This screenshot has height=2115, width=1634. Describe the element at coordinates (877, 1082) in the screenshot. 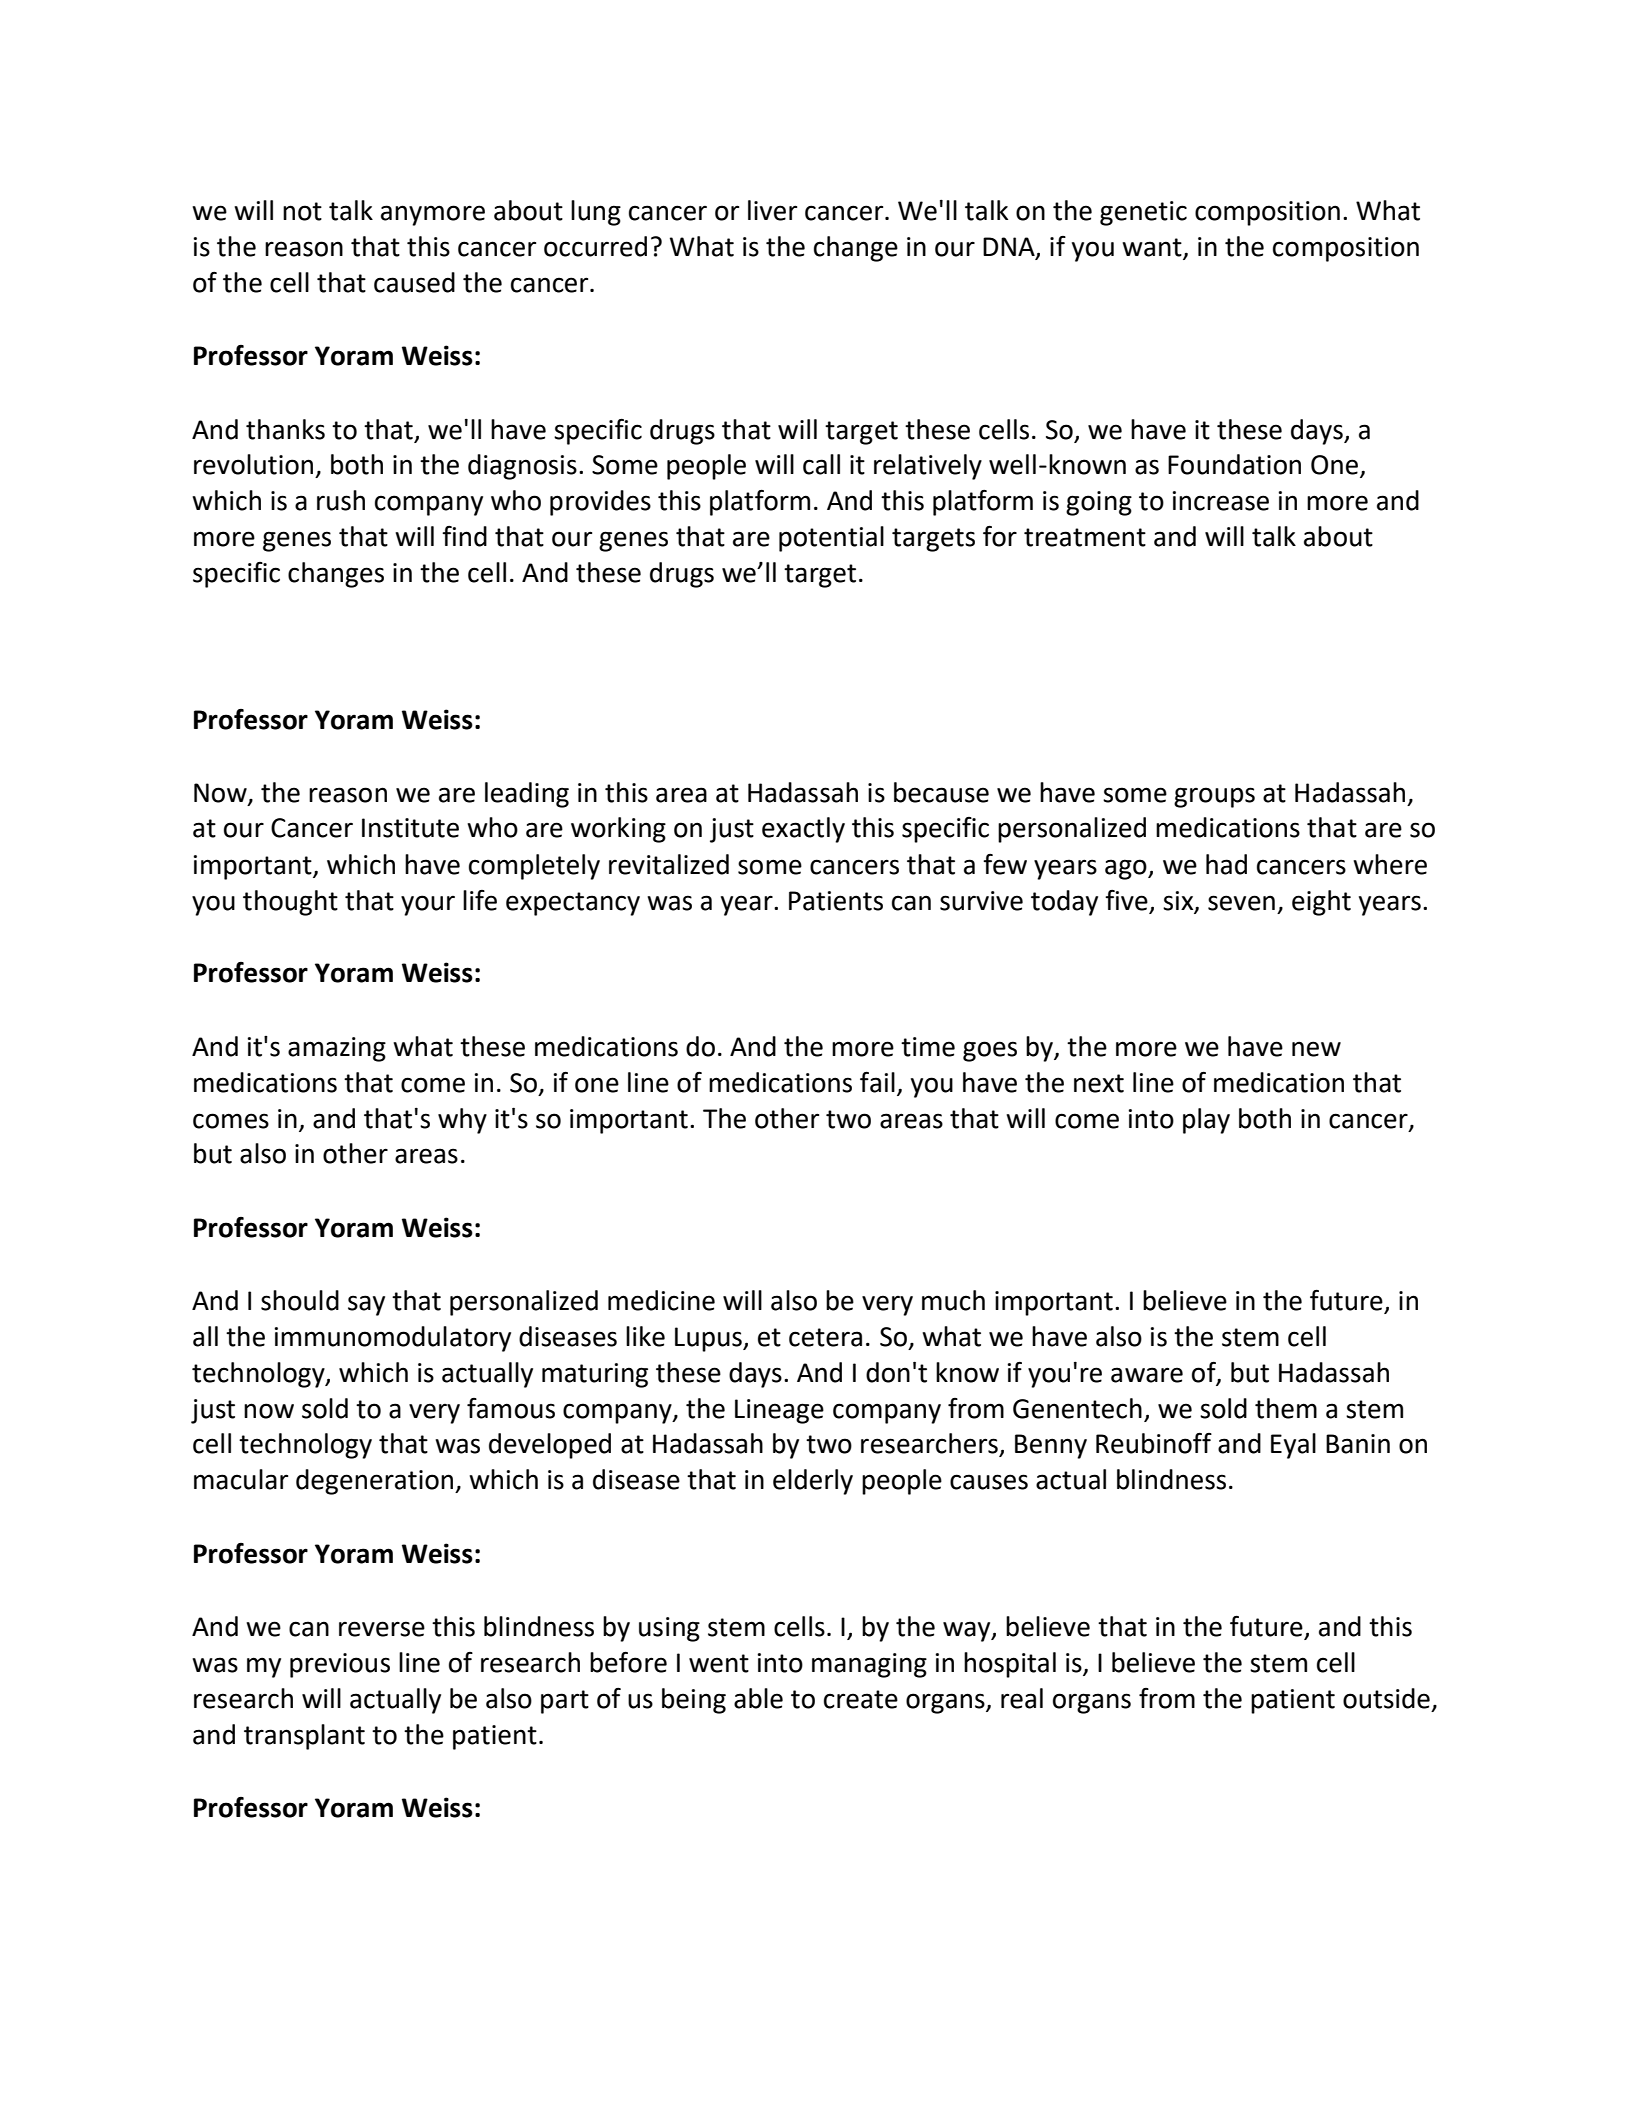

I see `fail` at that location.
